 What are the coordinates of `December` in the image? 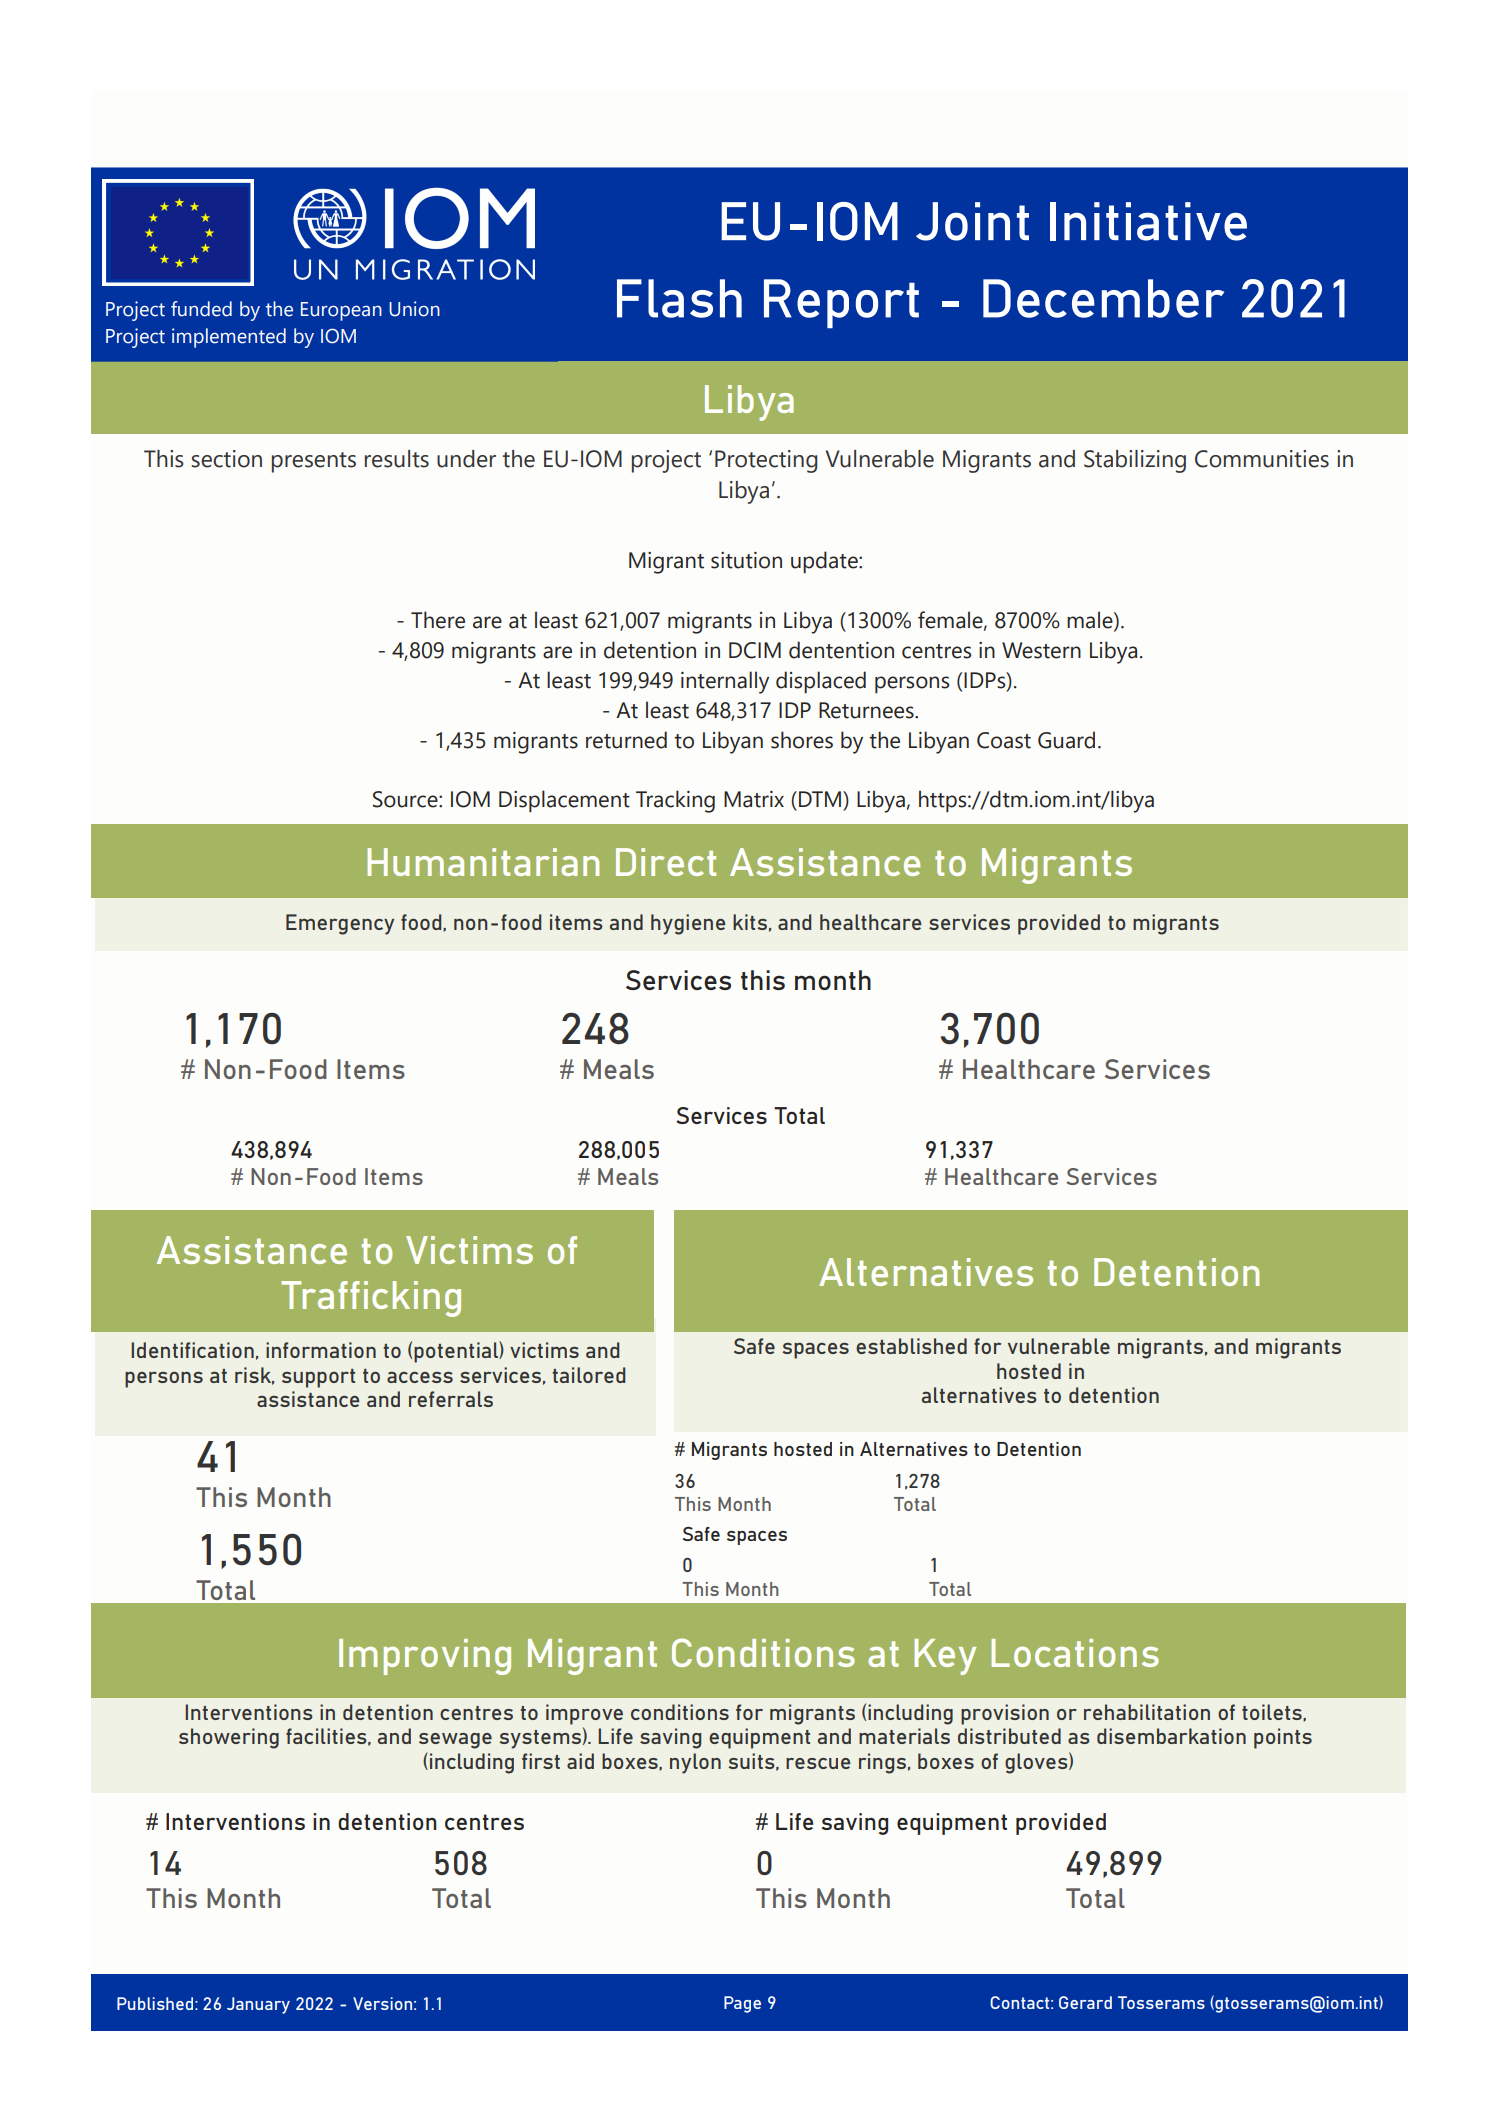 It's located at (1103, 298).
